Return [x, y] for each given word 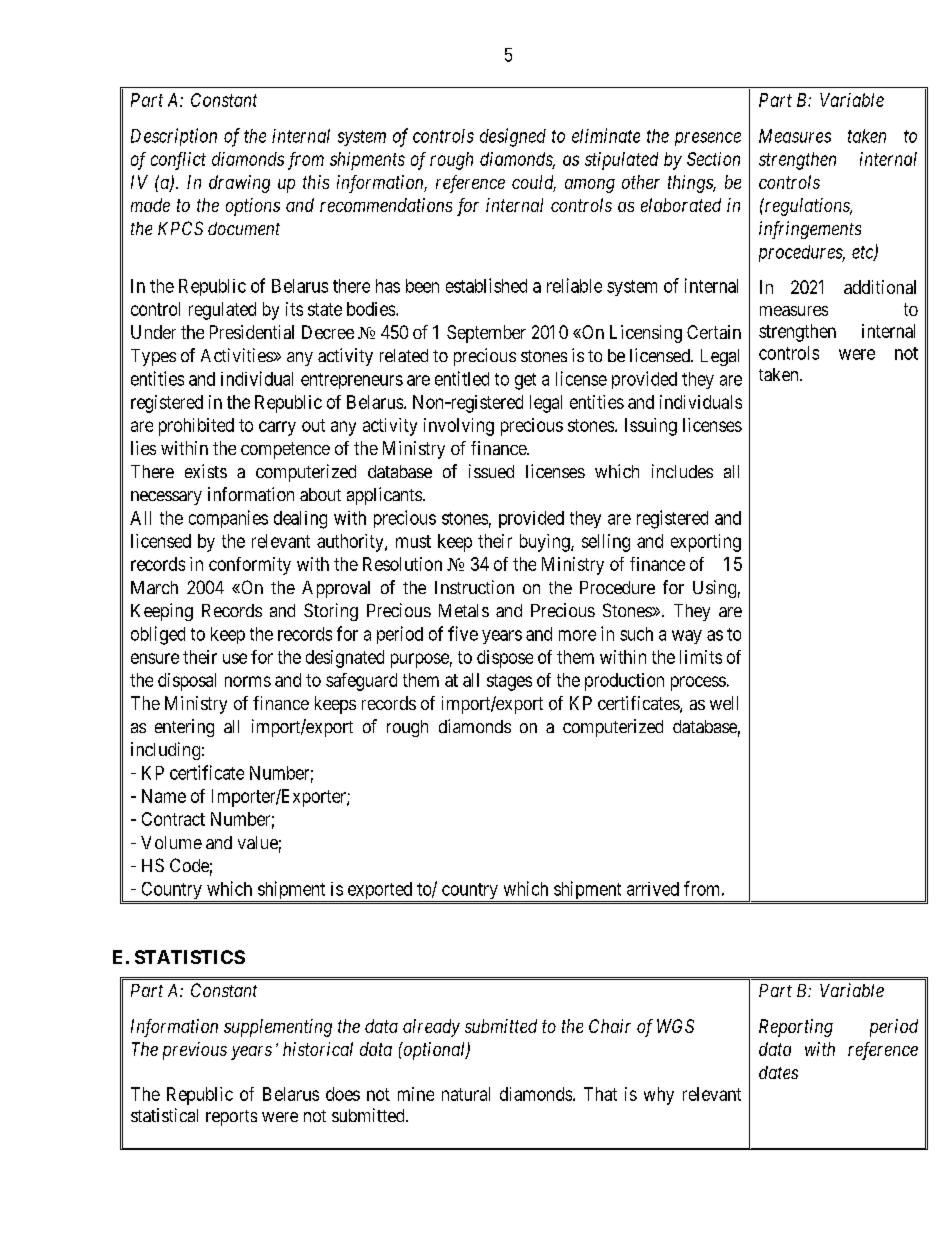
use [235, 658]
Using [714, 589]
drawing [239, 184]
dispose [505, 659]
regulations [807, 207]
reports [231, 1118]
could [534, 183]
